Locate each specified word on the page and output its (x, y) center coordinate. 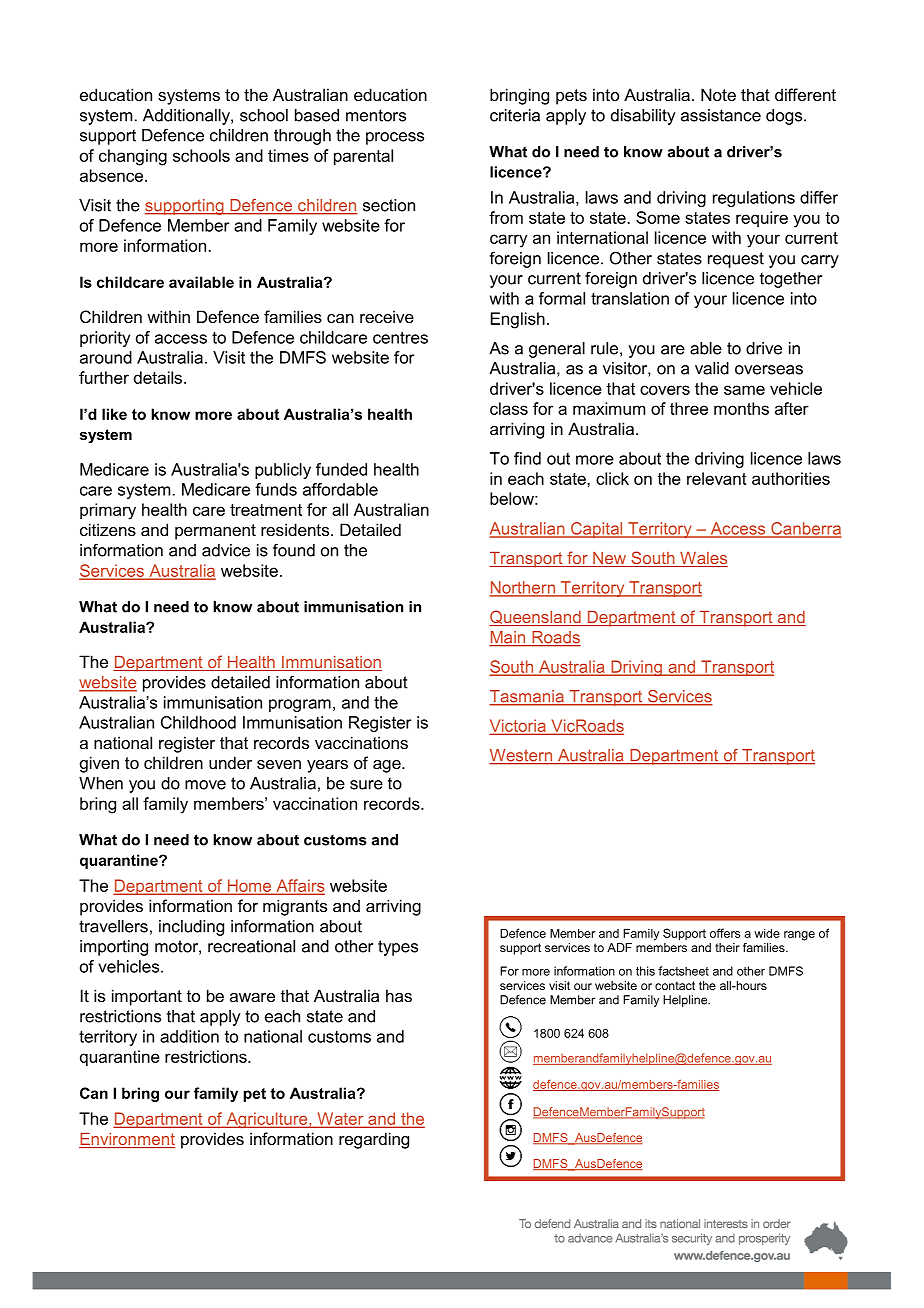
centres (400, 337)
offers (725, 933)
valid (712, 368)
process (395, 138)
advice (226, 550)
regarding (374, 1140)
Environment (127, 1140)
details (158, 377)
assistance (721, 115)
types (398, 948)
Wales (703, 559)
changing (133, 157)
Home (249, 886)
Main (508, 638)
